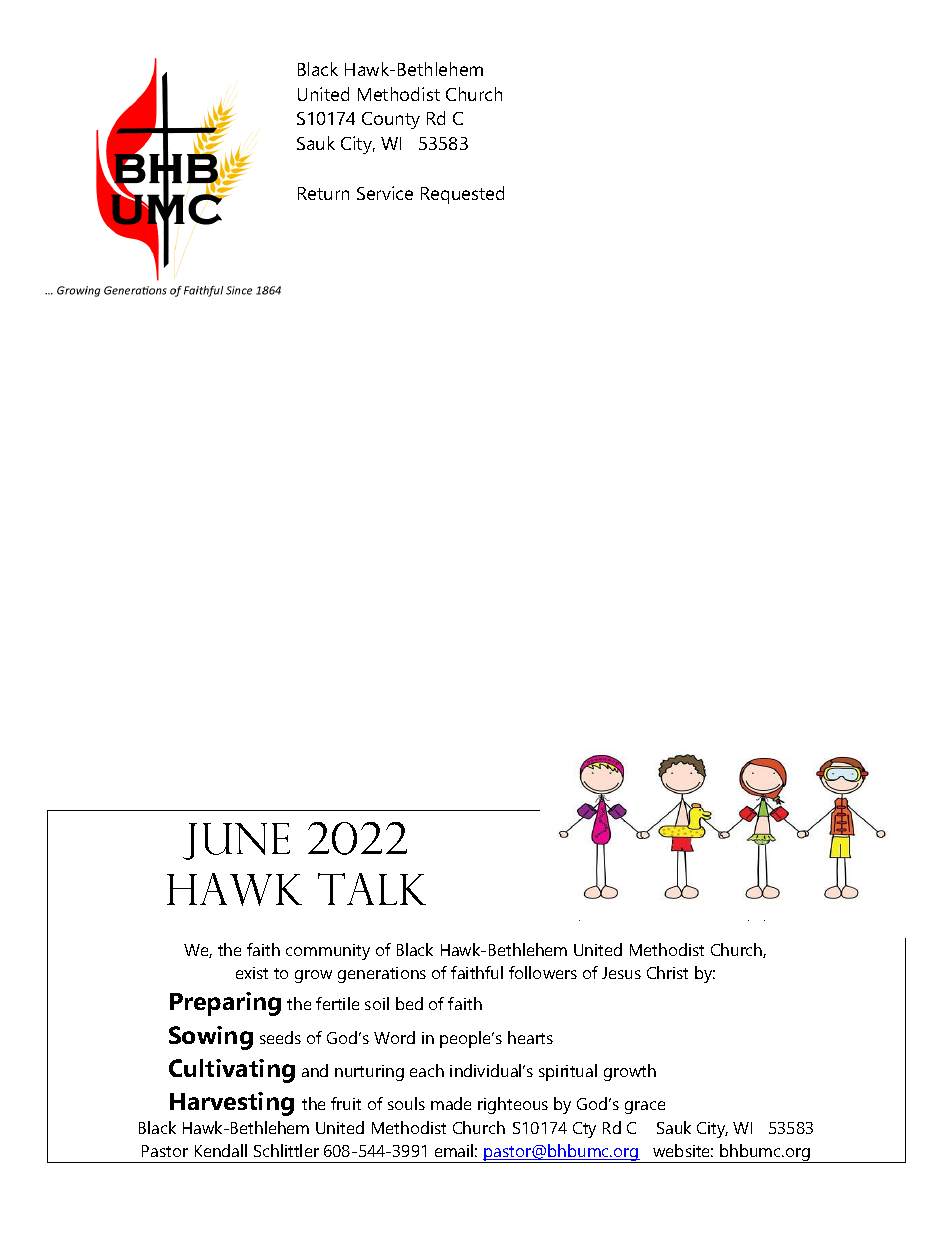  I want to click on made, so click(451, 1103).
